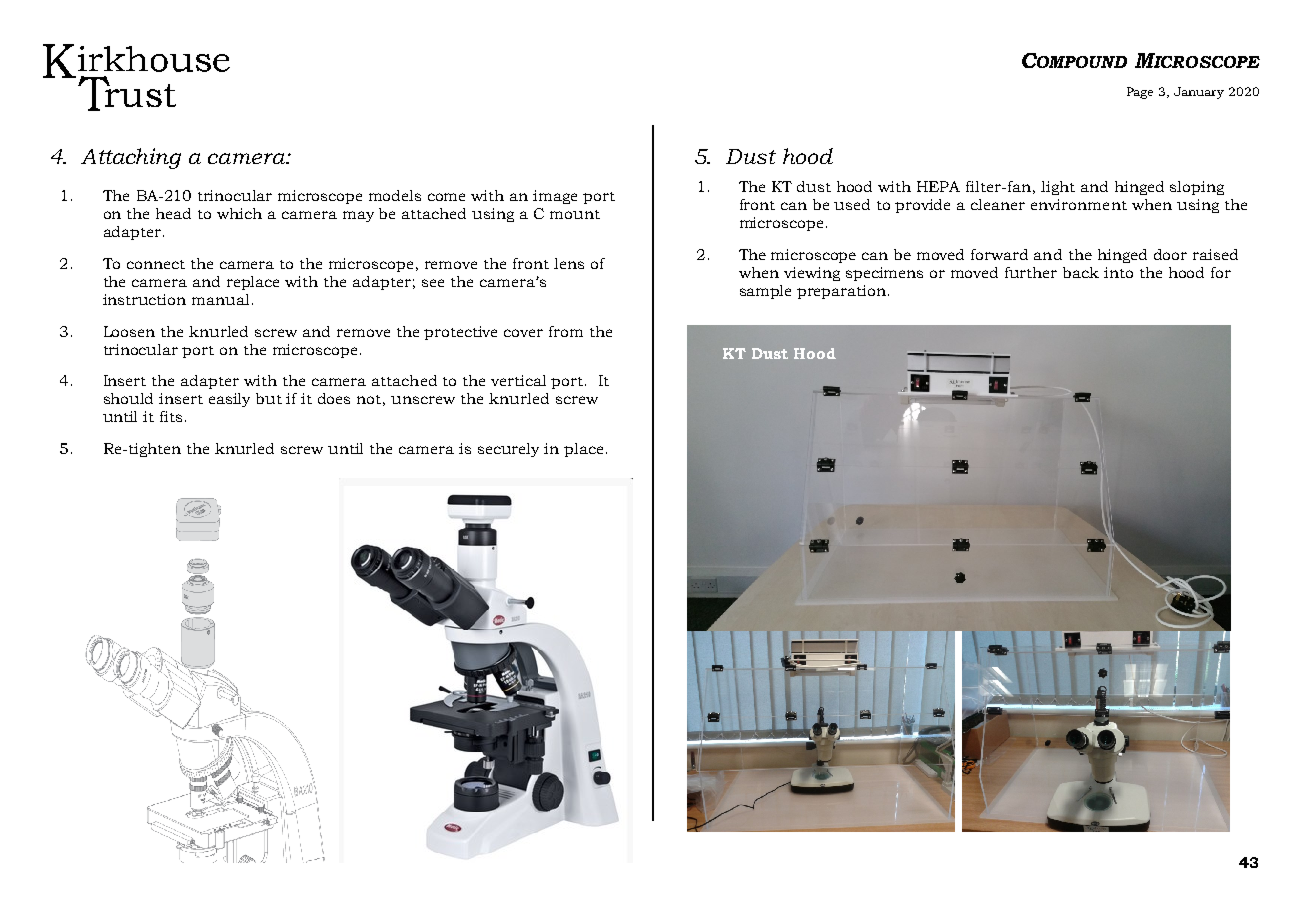 Image resolution: width=1308 pixels, height=924 pixels. Describe the element at coordinates (569, 263) in the screenshot. I see `lens` at that location.
